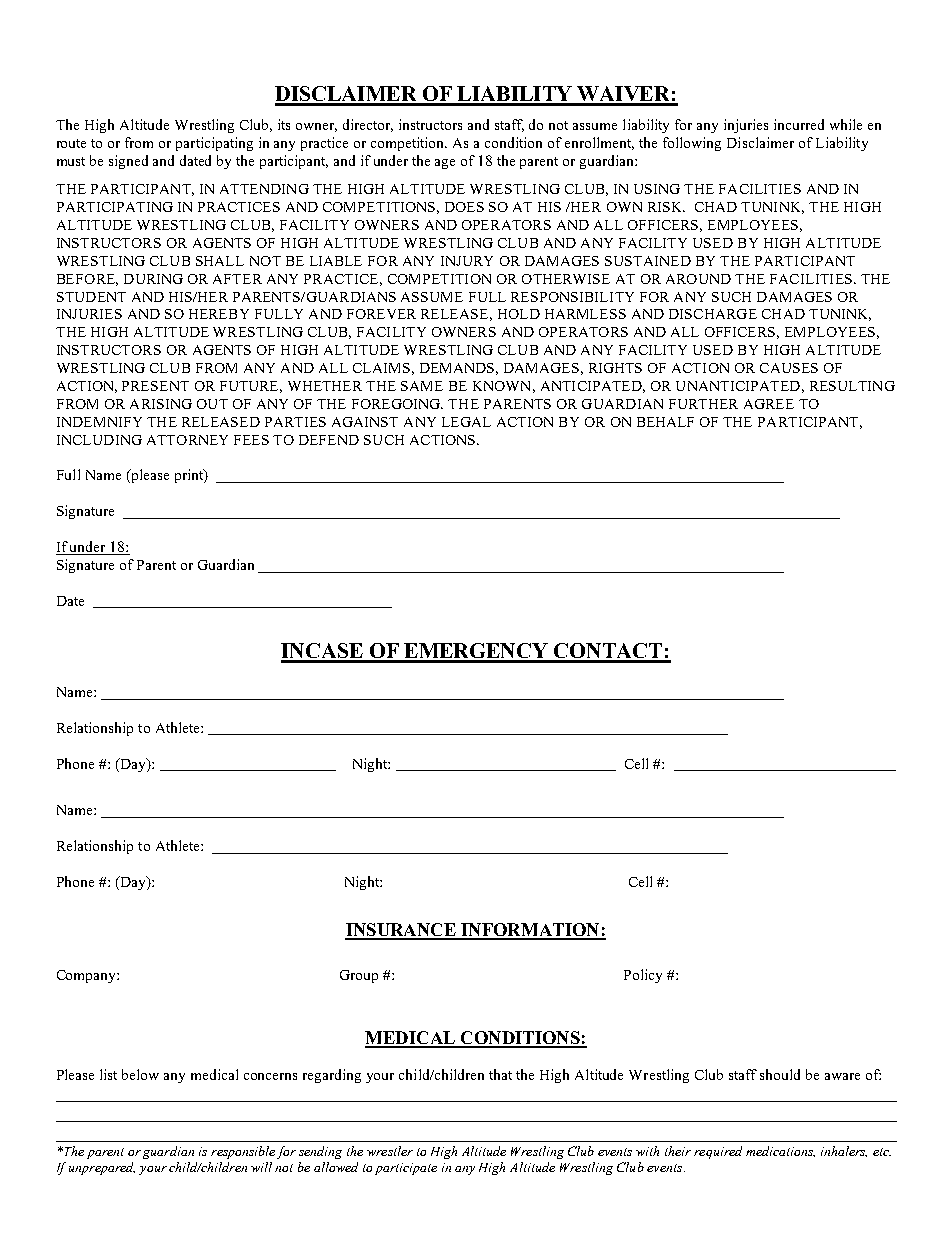 The width and height of the screenshot is (952, 1233). I want to click on LEGAL, so click(466, 422).
